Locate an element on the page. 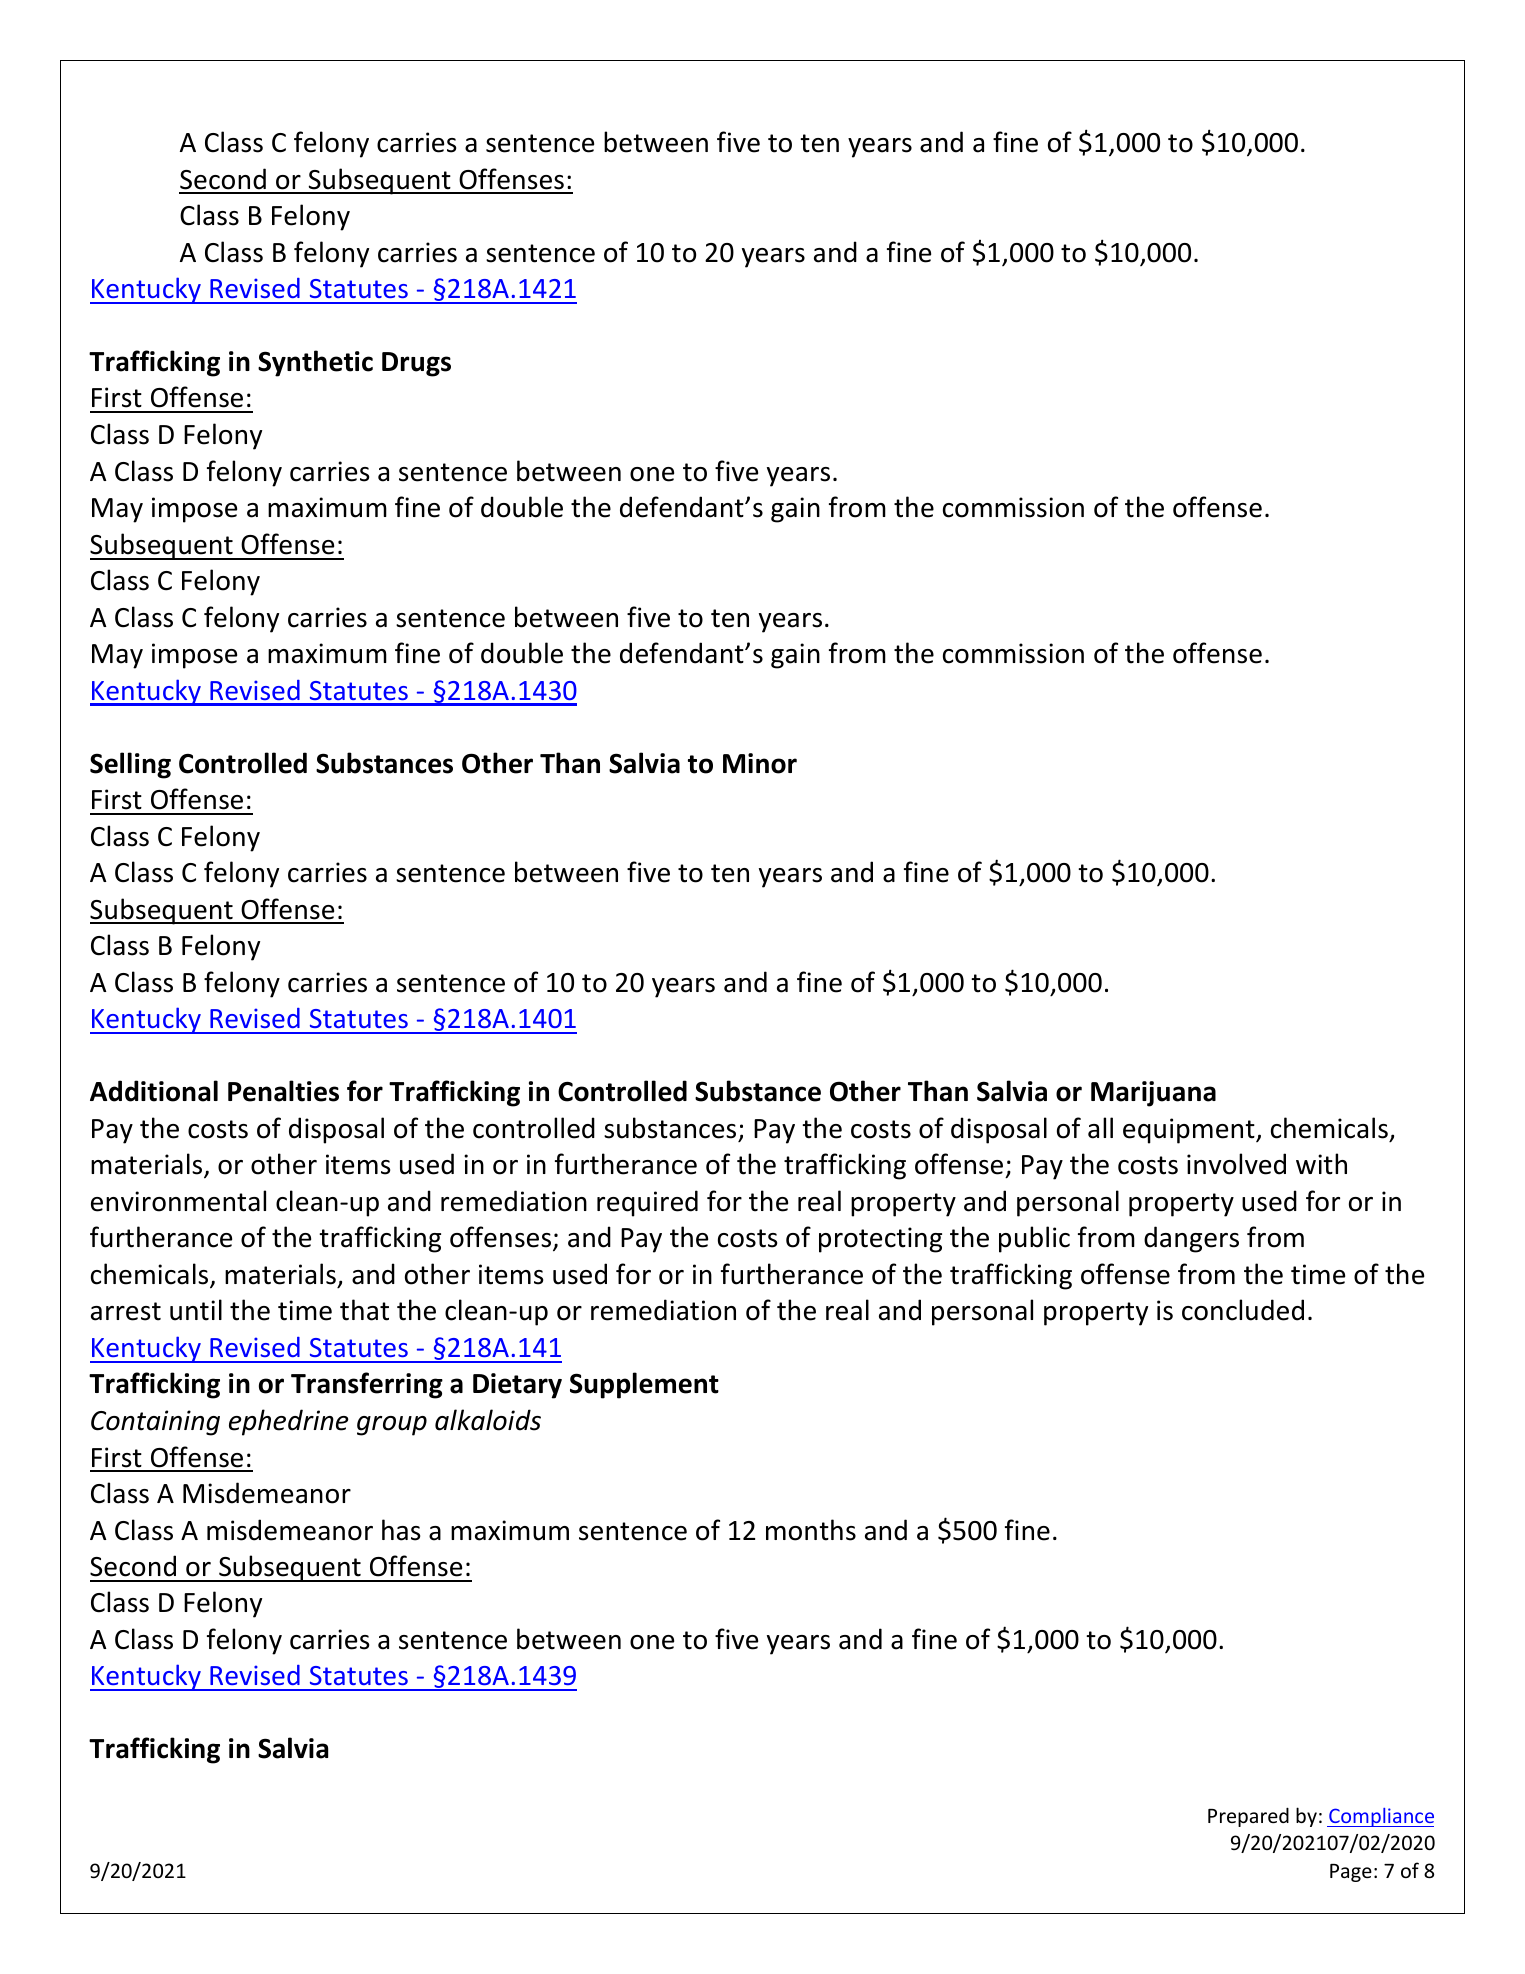  months is located at coordinates (811, 1530).
